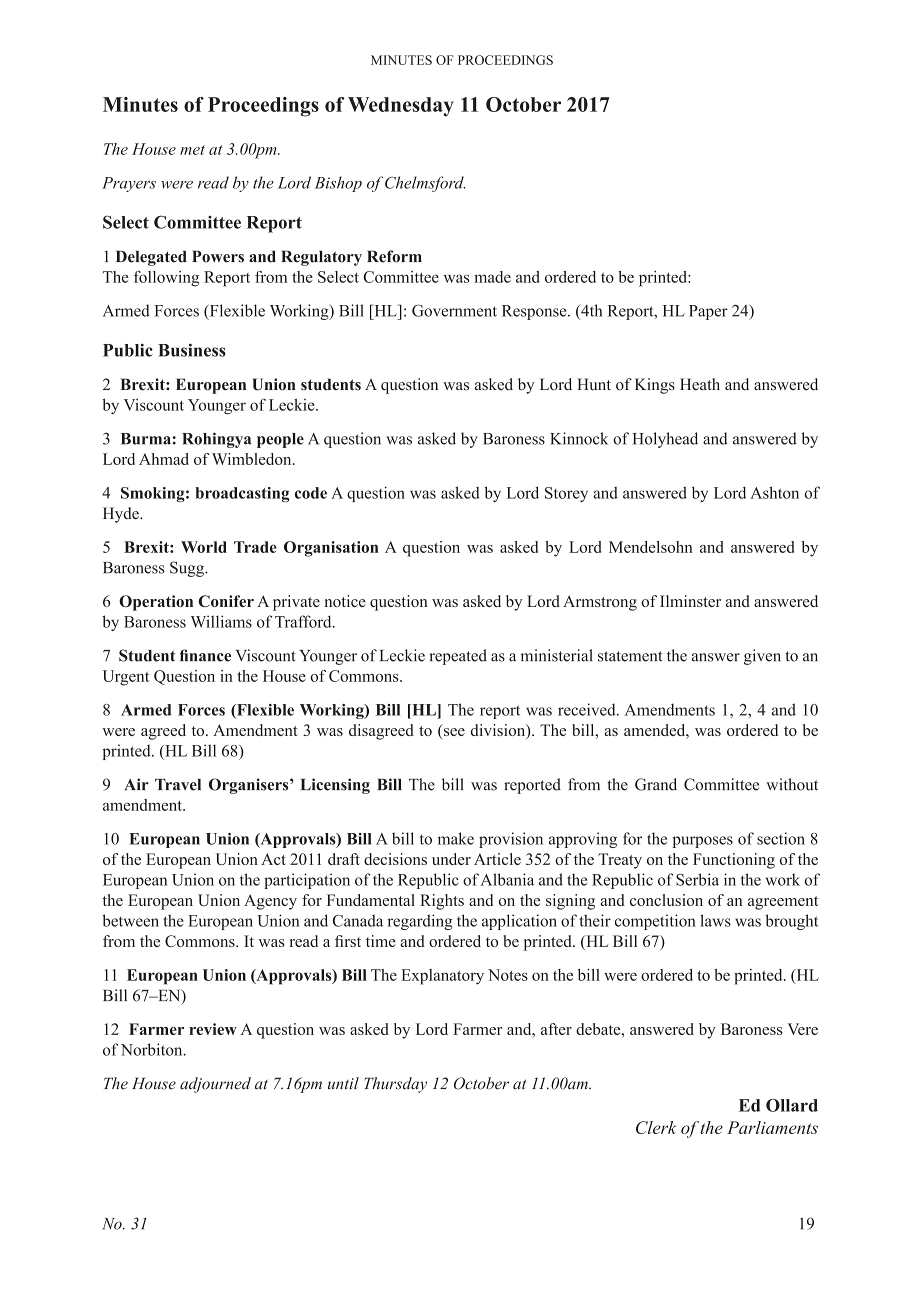 The height and width of the screenshot is (1308, 924). Describe the element at coordinates (395, 1085) in the screenshot. I see `Thursday` at that location.
